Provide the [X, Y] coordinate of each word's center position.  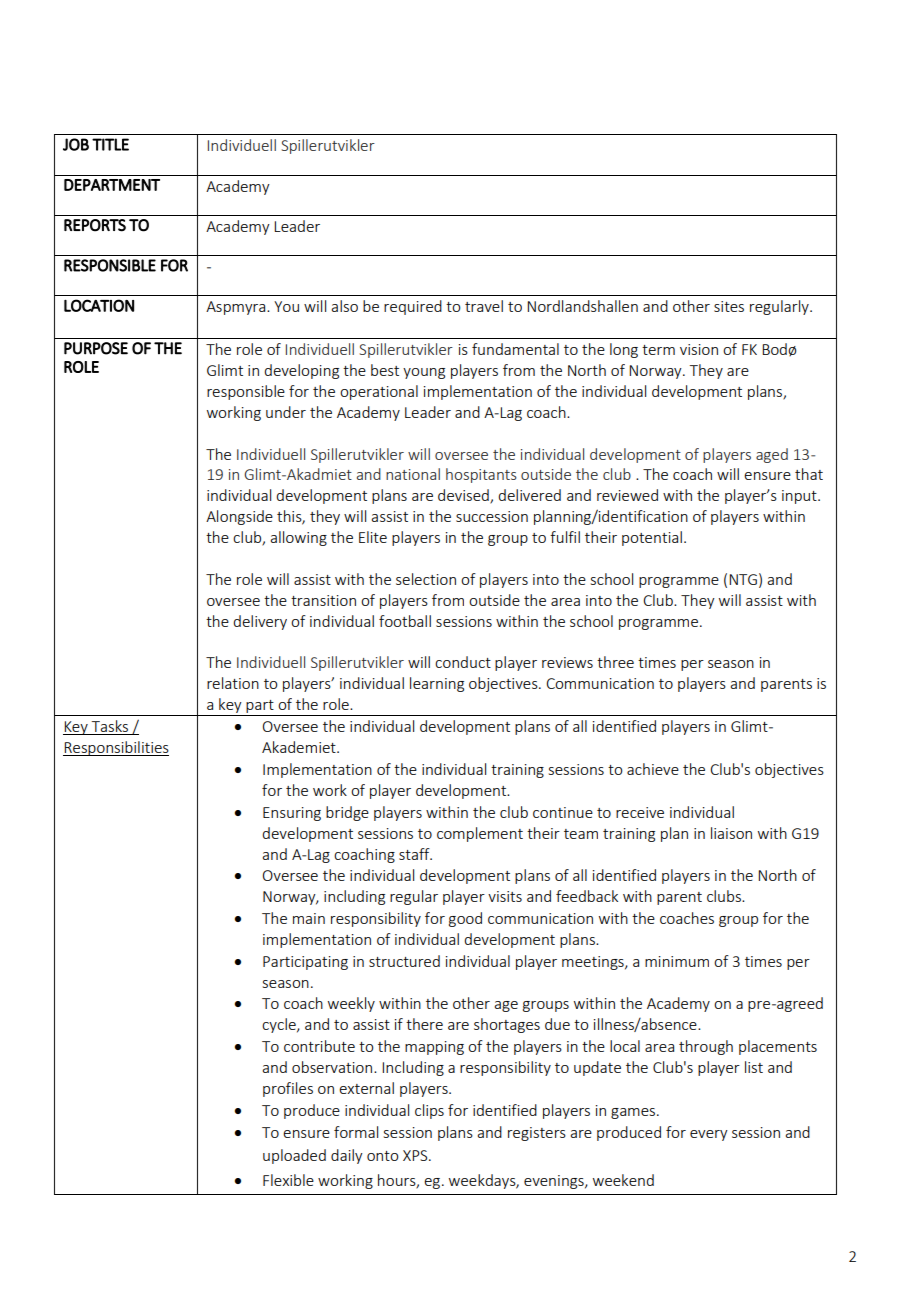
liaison [731, 833]
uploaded [294, 1156]
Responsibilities [116, 748]
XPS [416, 1155]
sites [729, 306]
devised [464, 496]
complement [480, 834]
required [413, 307]
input [800, 497]
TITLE [110, 144]
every [709, 1135]
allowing [298, 538]
